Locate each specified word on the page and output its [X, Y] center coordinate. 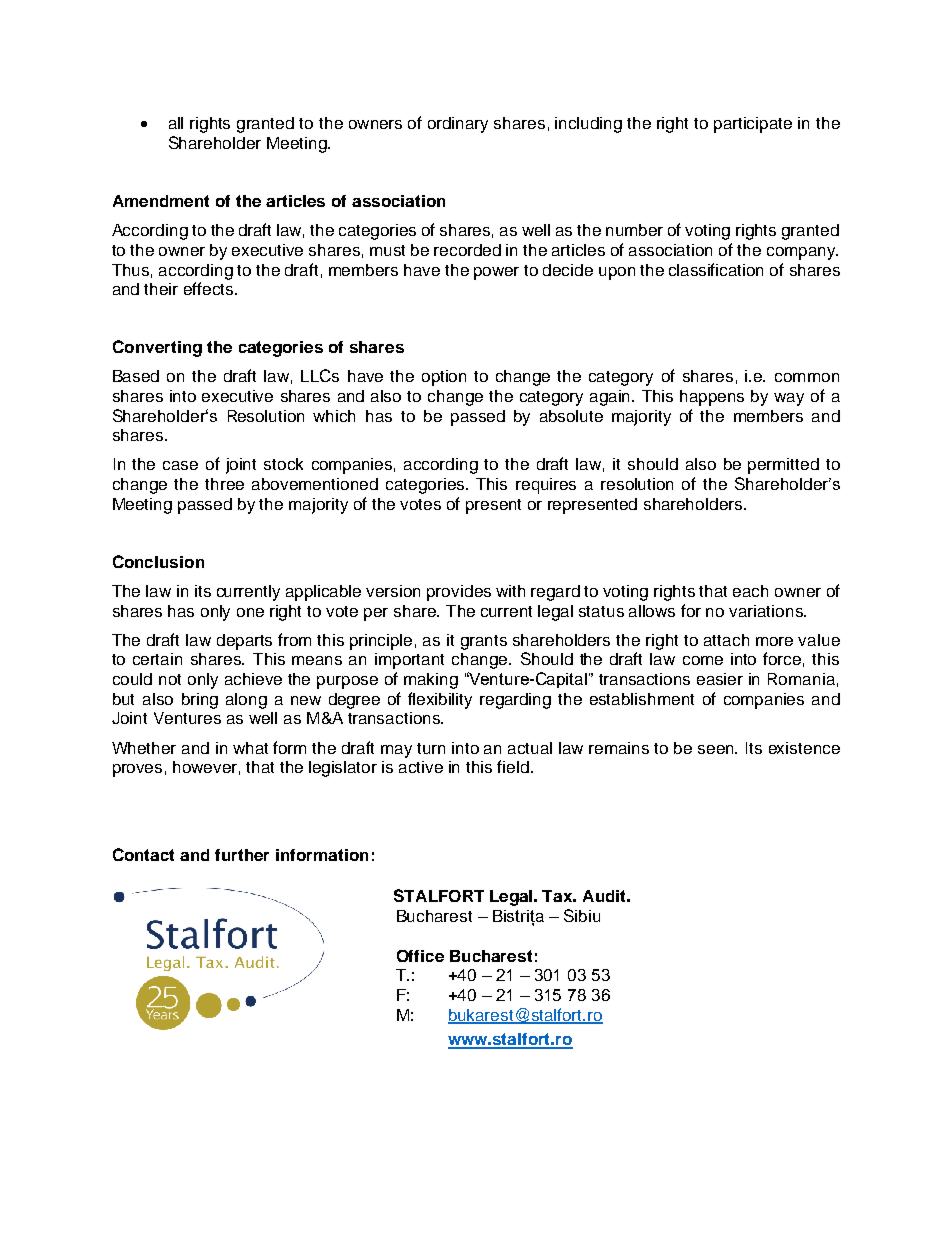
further [242, 855]
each [750, 591]
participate [753, 125]
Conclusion [158, 561]
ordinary [458, 125]
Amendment [161, 201]
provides [459, 593]
